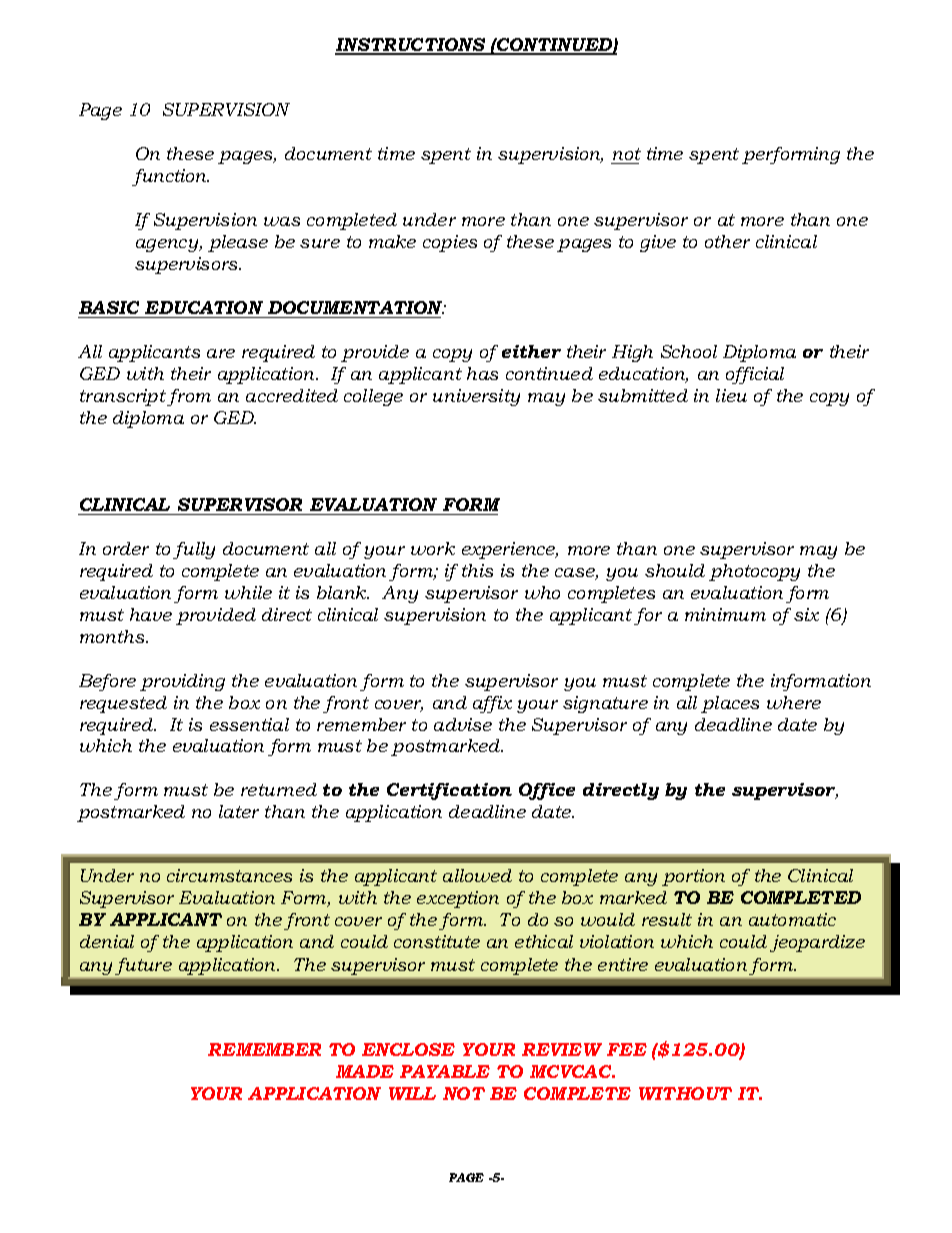 This document has height=1233, width=952. What do you see at coordinates (482, 373) in the document?
I see `has` at bounding box center [482, 373].
